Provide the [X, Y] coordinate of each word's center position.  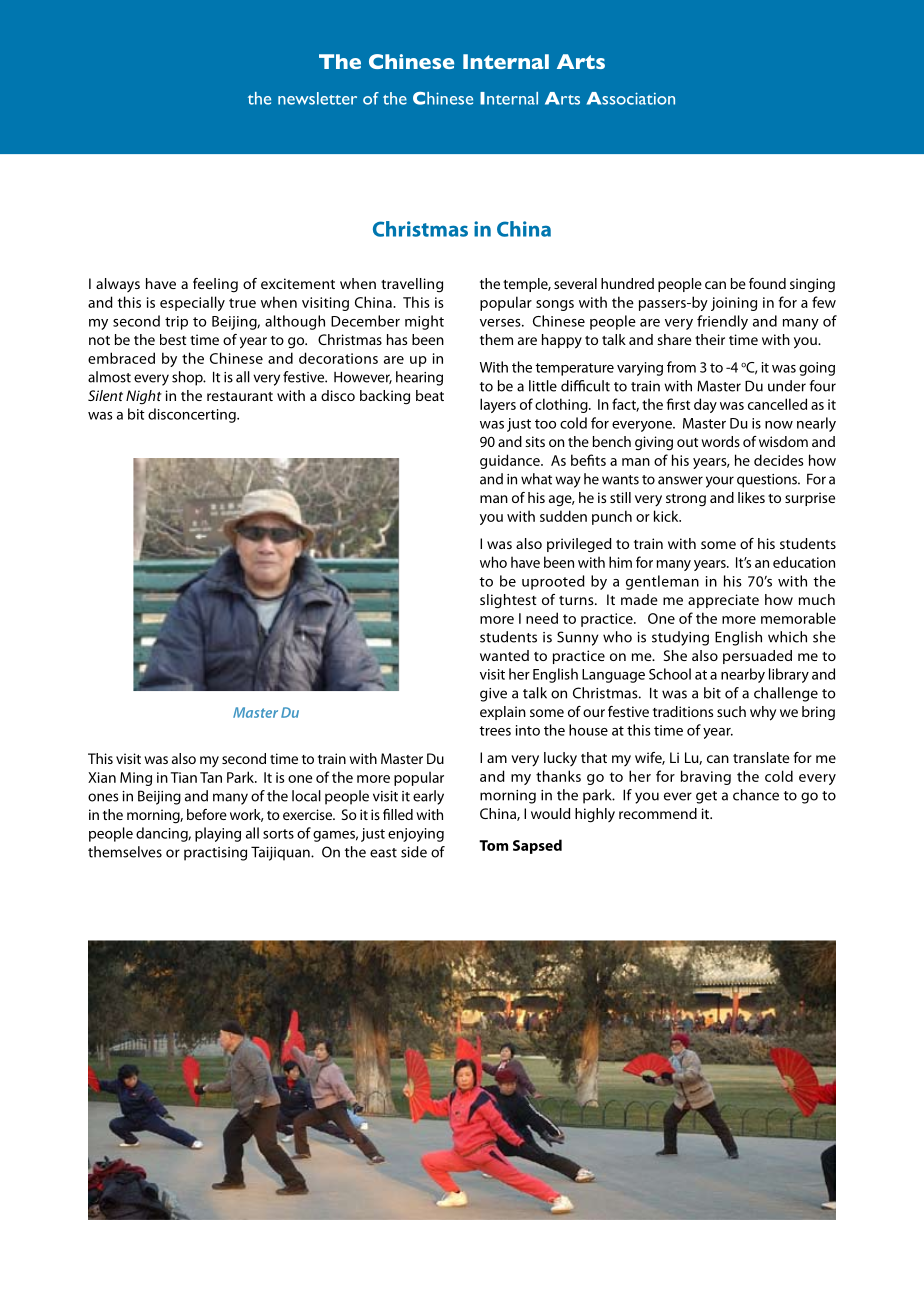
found [767, 283]
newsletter [317, 98]
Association [631, 98]
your [720, 482]
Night [144, 397]
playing [218, 834]
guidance [511, 461]
